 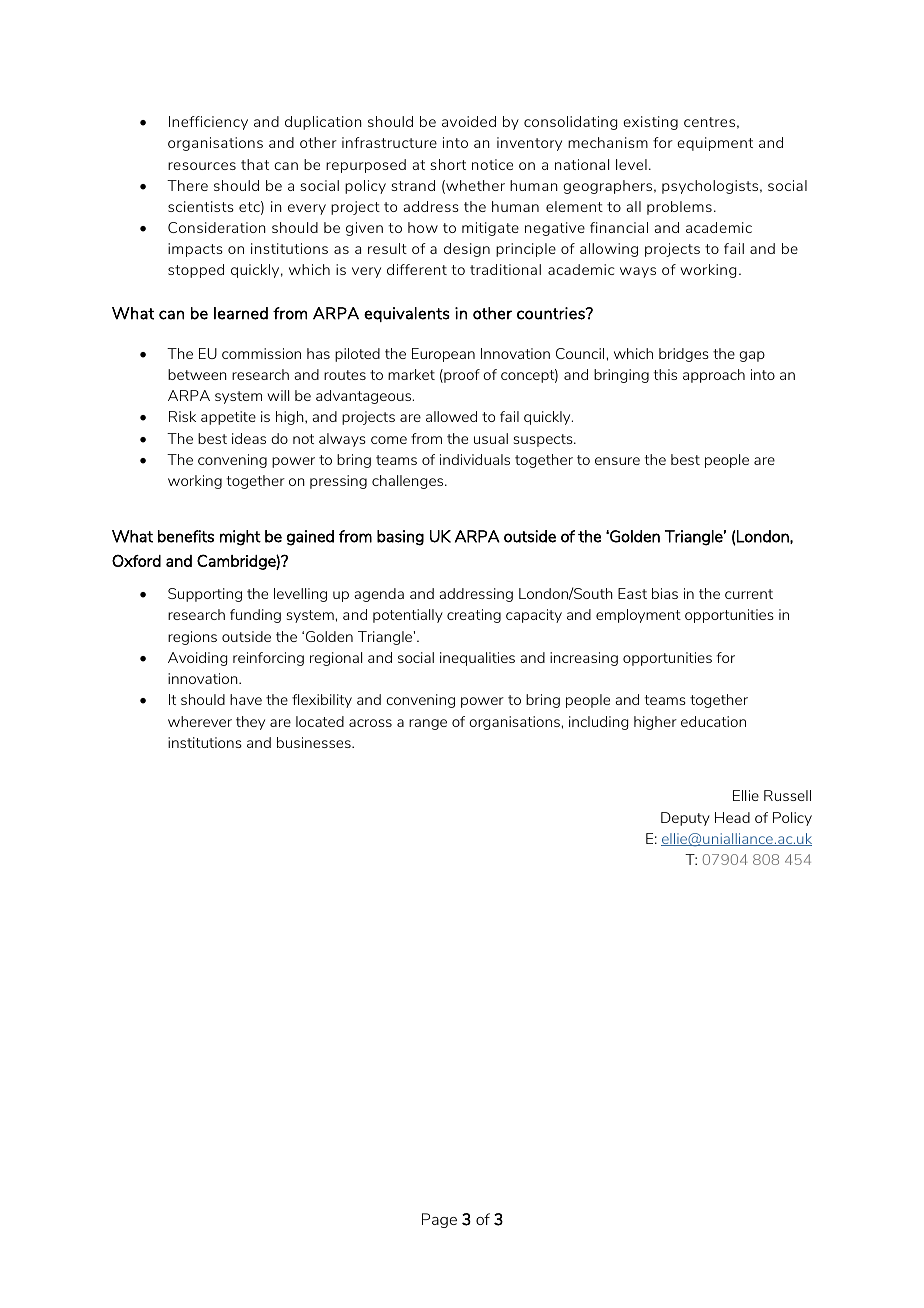 What do you see at coordinates (202, 166) in the page?
I see `resources` at bounding box center [202, 166].
